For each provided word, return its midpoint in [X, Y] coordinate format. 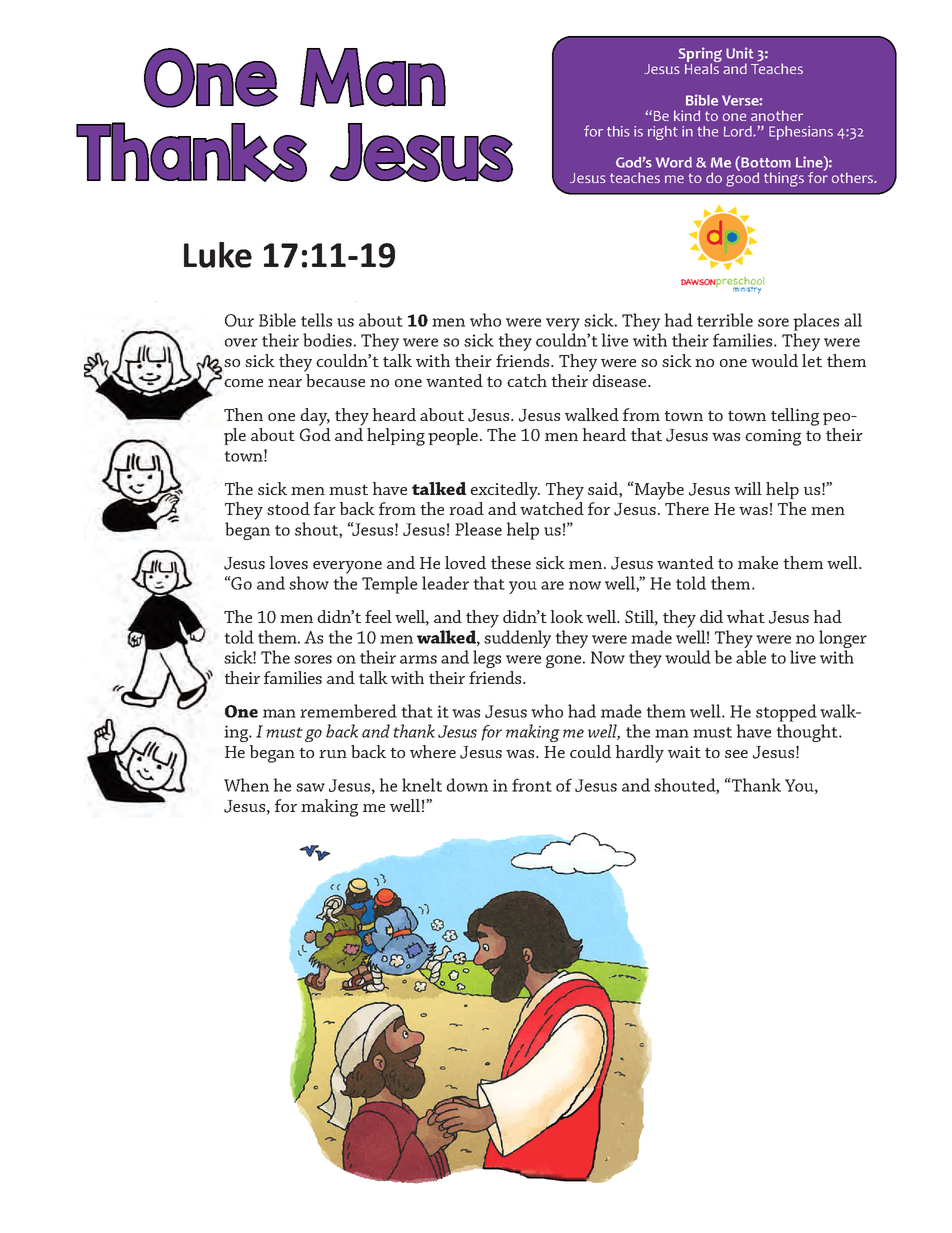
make [758, 562]
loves [288, 562]
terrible [725, 320]
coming [773, 437]
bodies [327, 340]
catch [527, 380]
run [333, 754]
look [566, 616]
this [618, 131]
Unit [740, 53]
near [285, 383]
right [663, 133]
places [816, 322]
